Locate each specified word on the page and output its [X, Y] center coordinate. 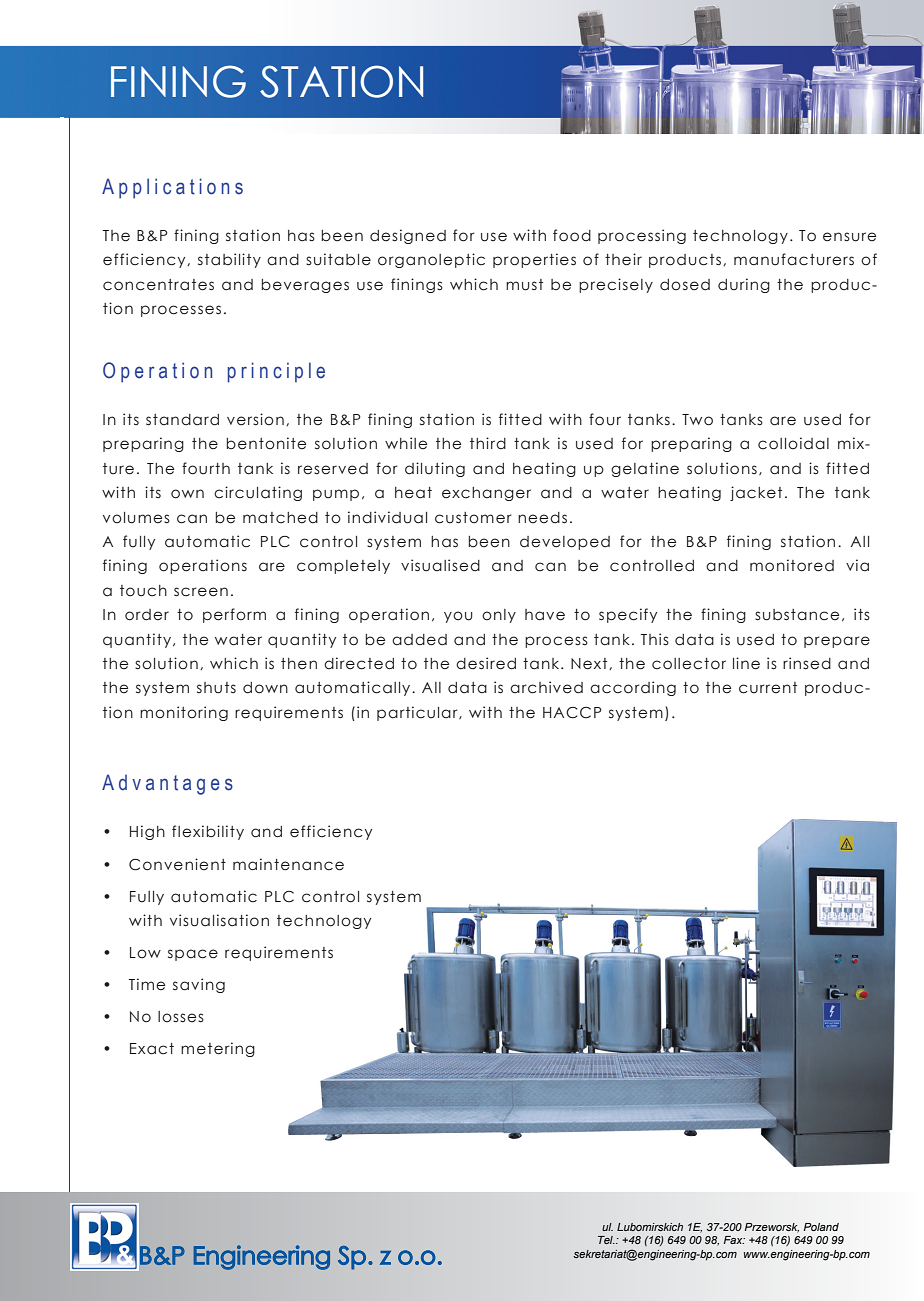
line [746, 663]
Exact [152, 1049]
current [768, 688]
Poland [821, 1227]
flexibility [208, 832]
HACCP [572, 713]
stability [229, 260]
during [744, 285]
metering [218, 1049]
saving [199, 985]
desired [486, 663]
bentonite [266, 443]
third [488, 443]
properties [534, 260]
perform [234, 615]
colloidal [793, 443]
